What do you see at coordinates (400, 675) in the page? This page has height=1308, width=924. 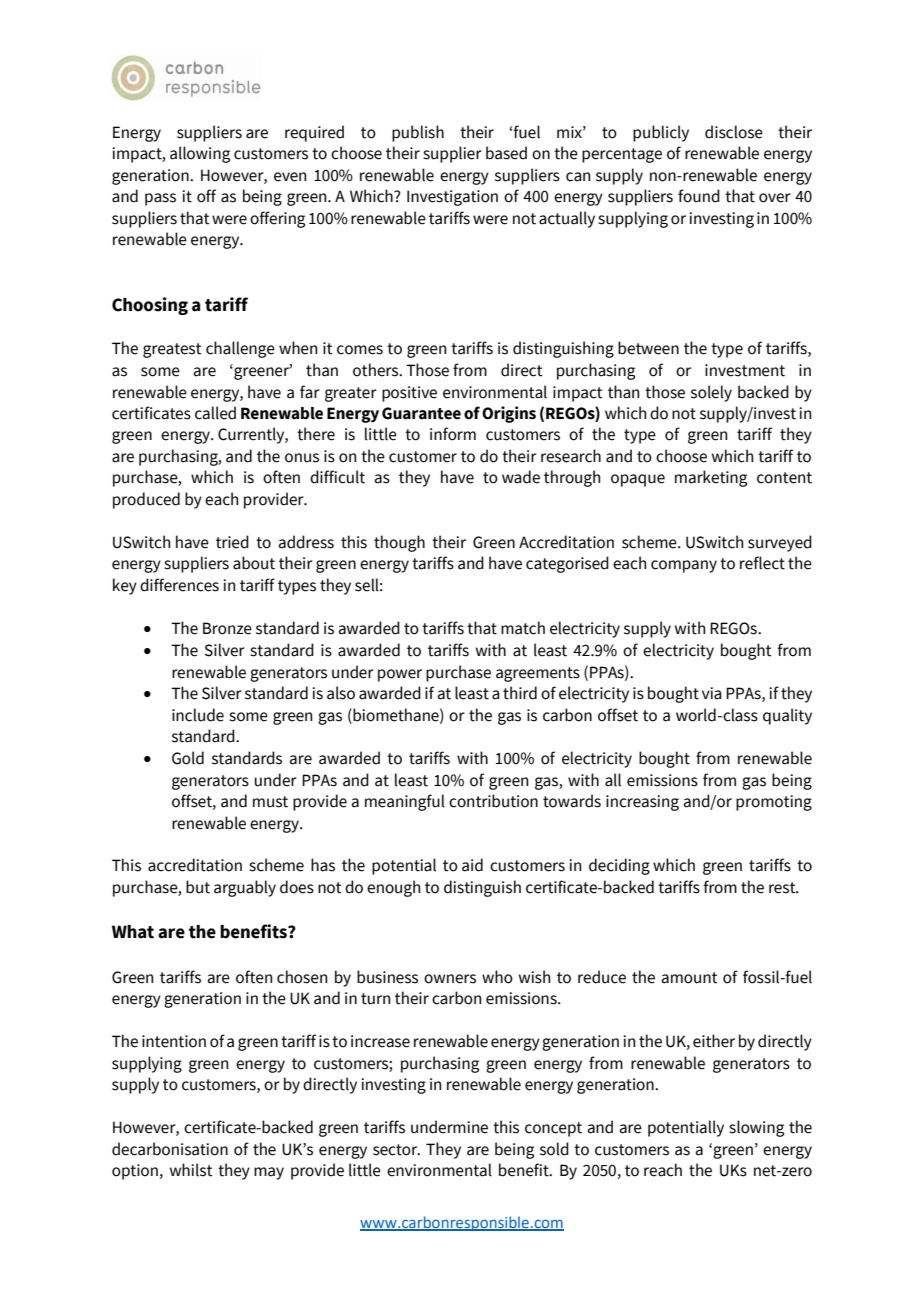 I see `power` at bounding box center [400, 675].
